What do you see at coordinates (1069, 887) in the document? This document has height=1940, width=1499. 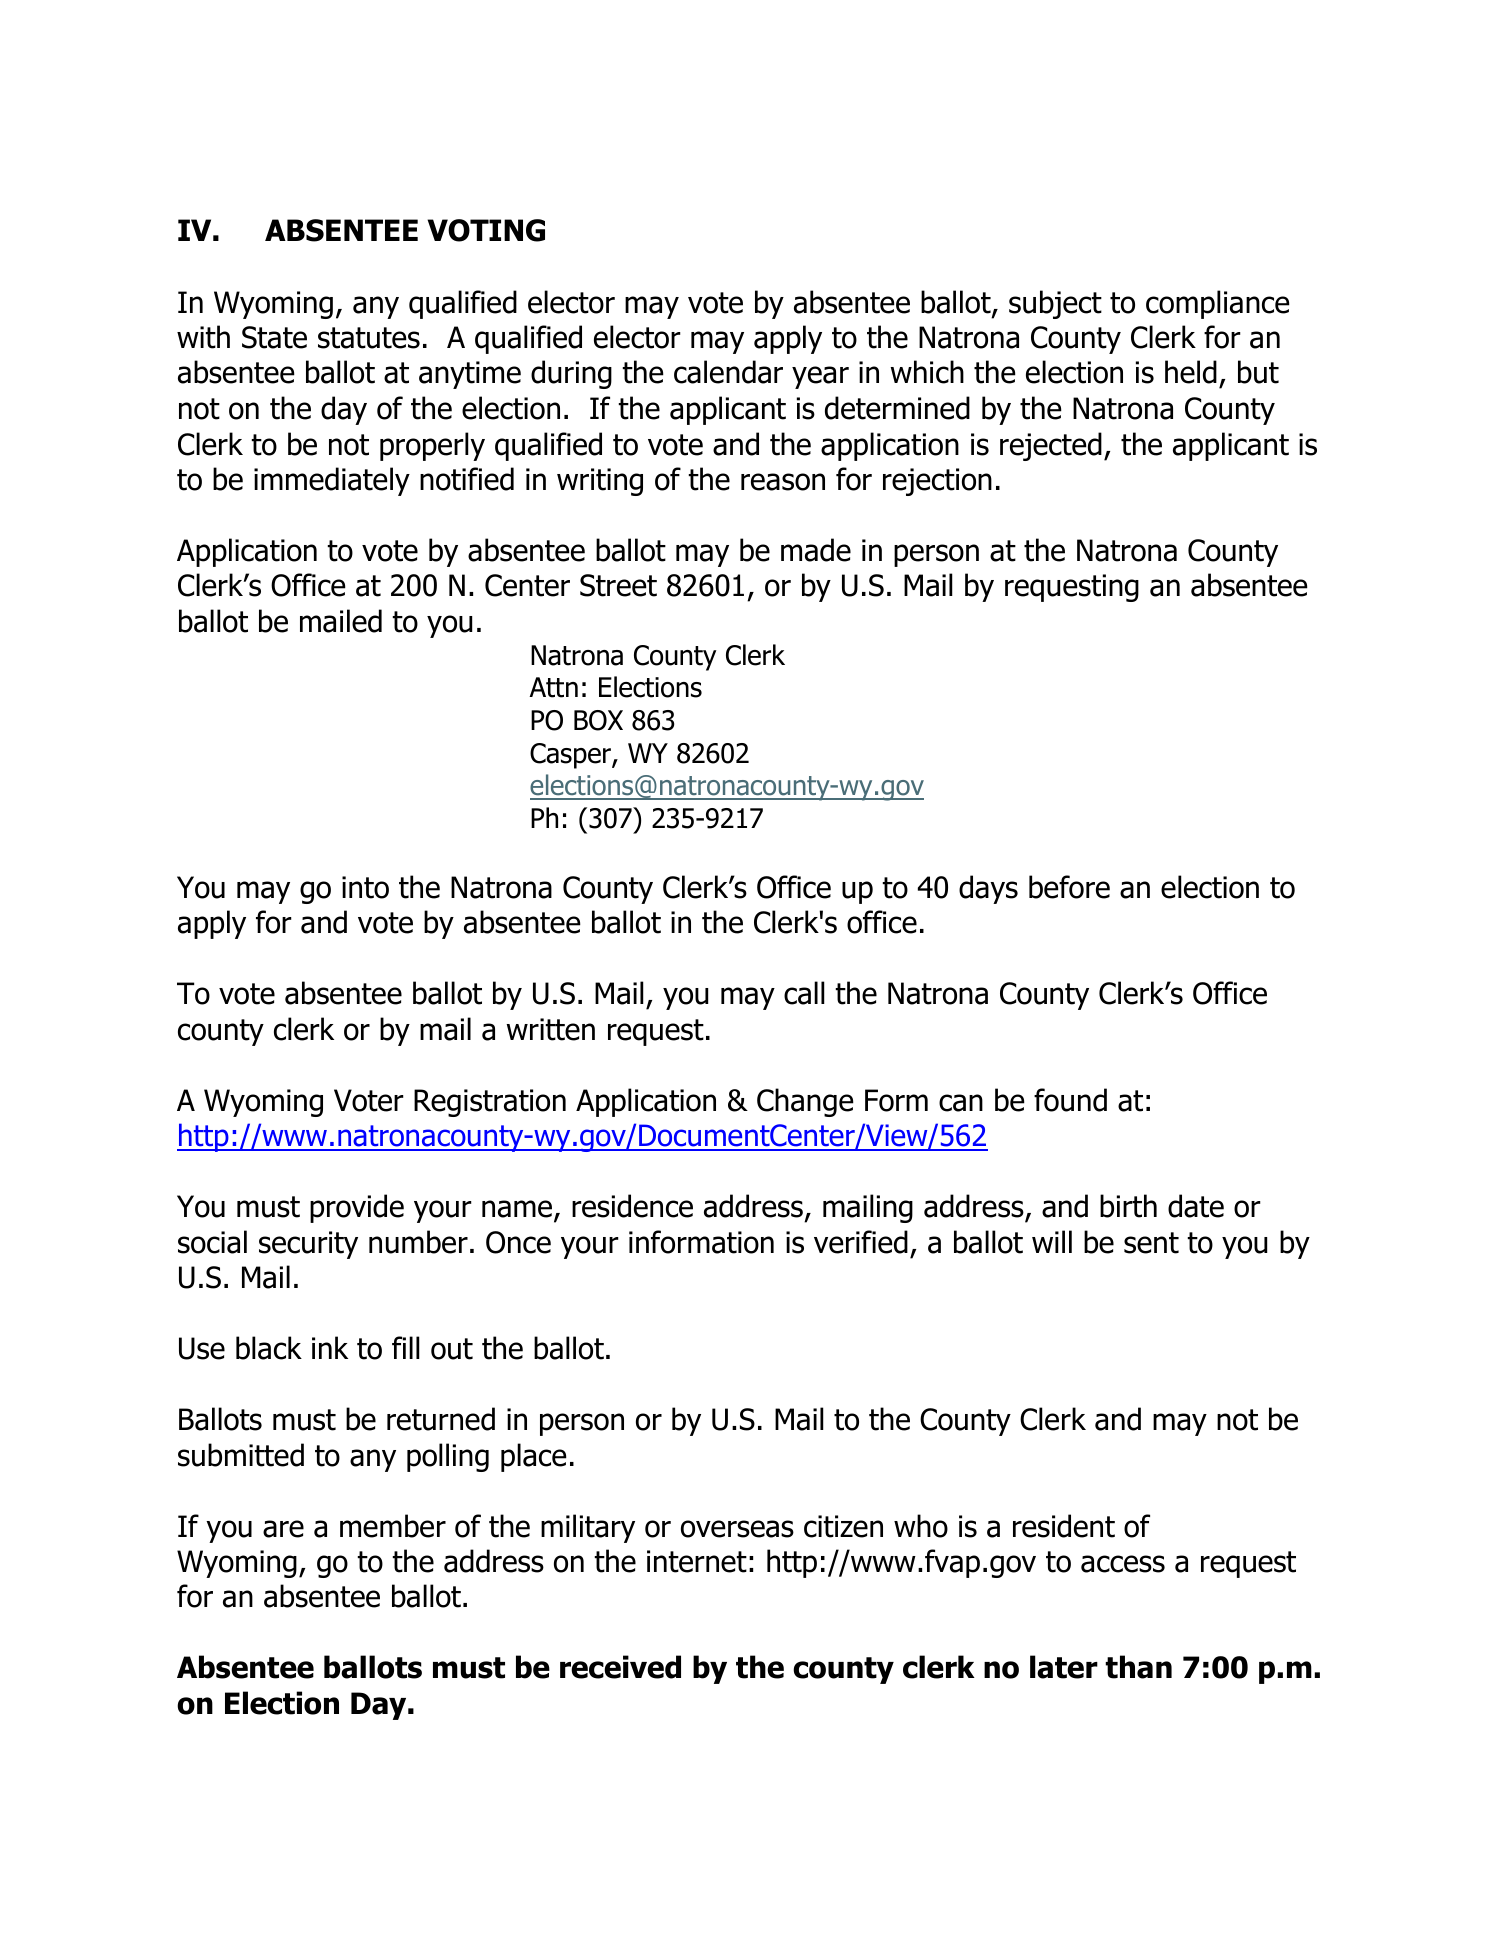 I see `before` at bounding box center [1069, 887].
